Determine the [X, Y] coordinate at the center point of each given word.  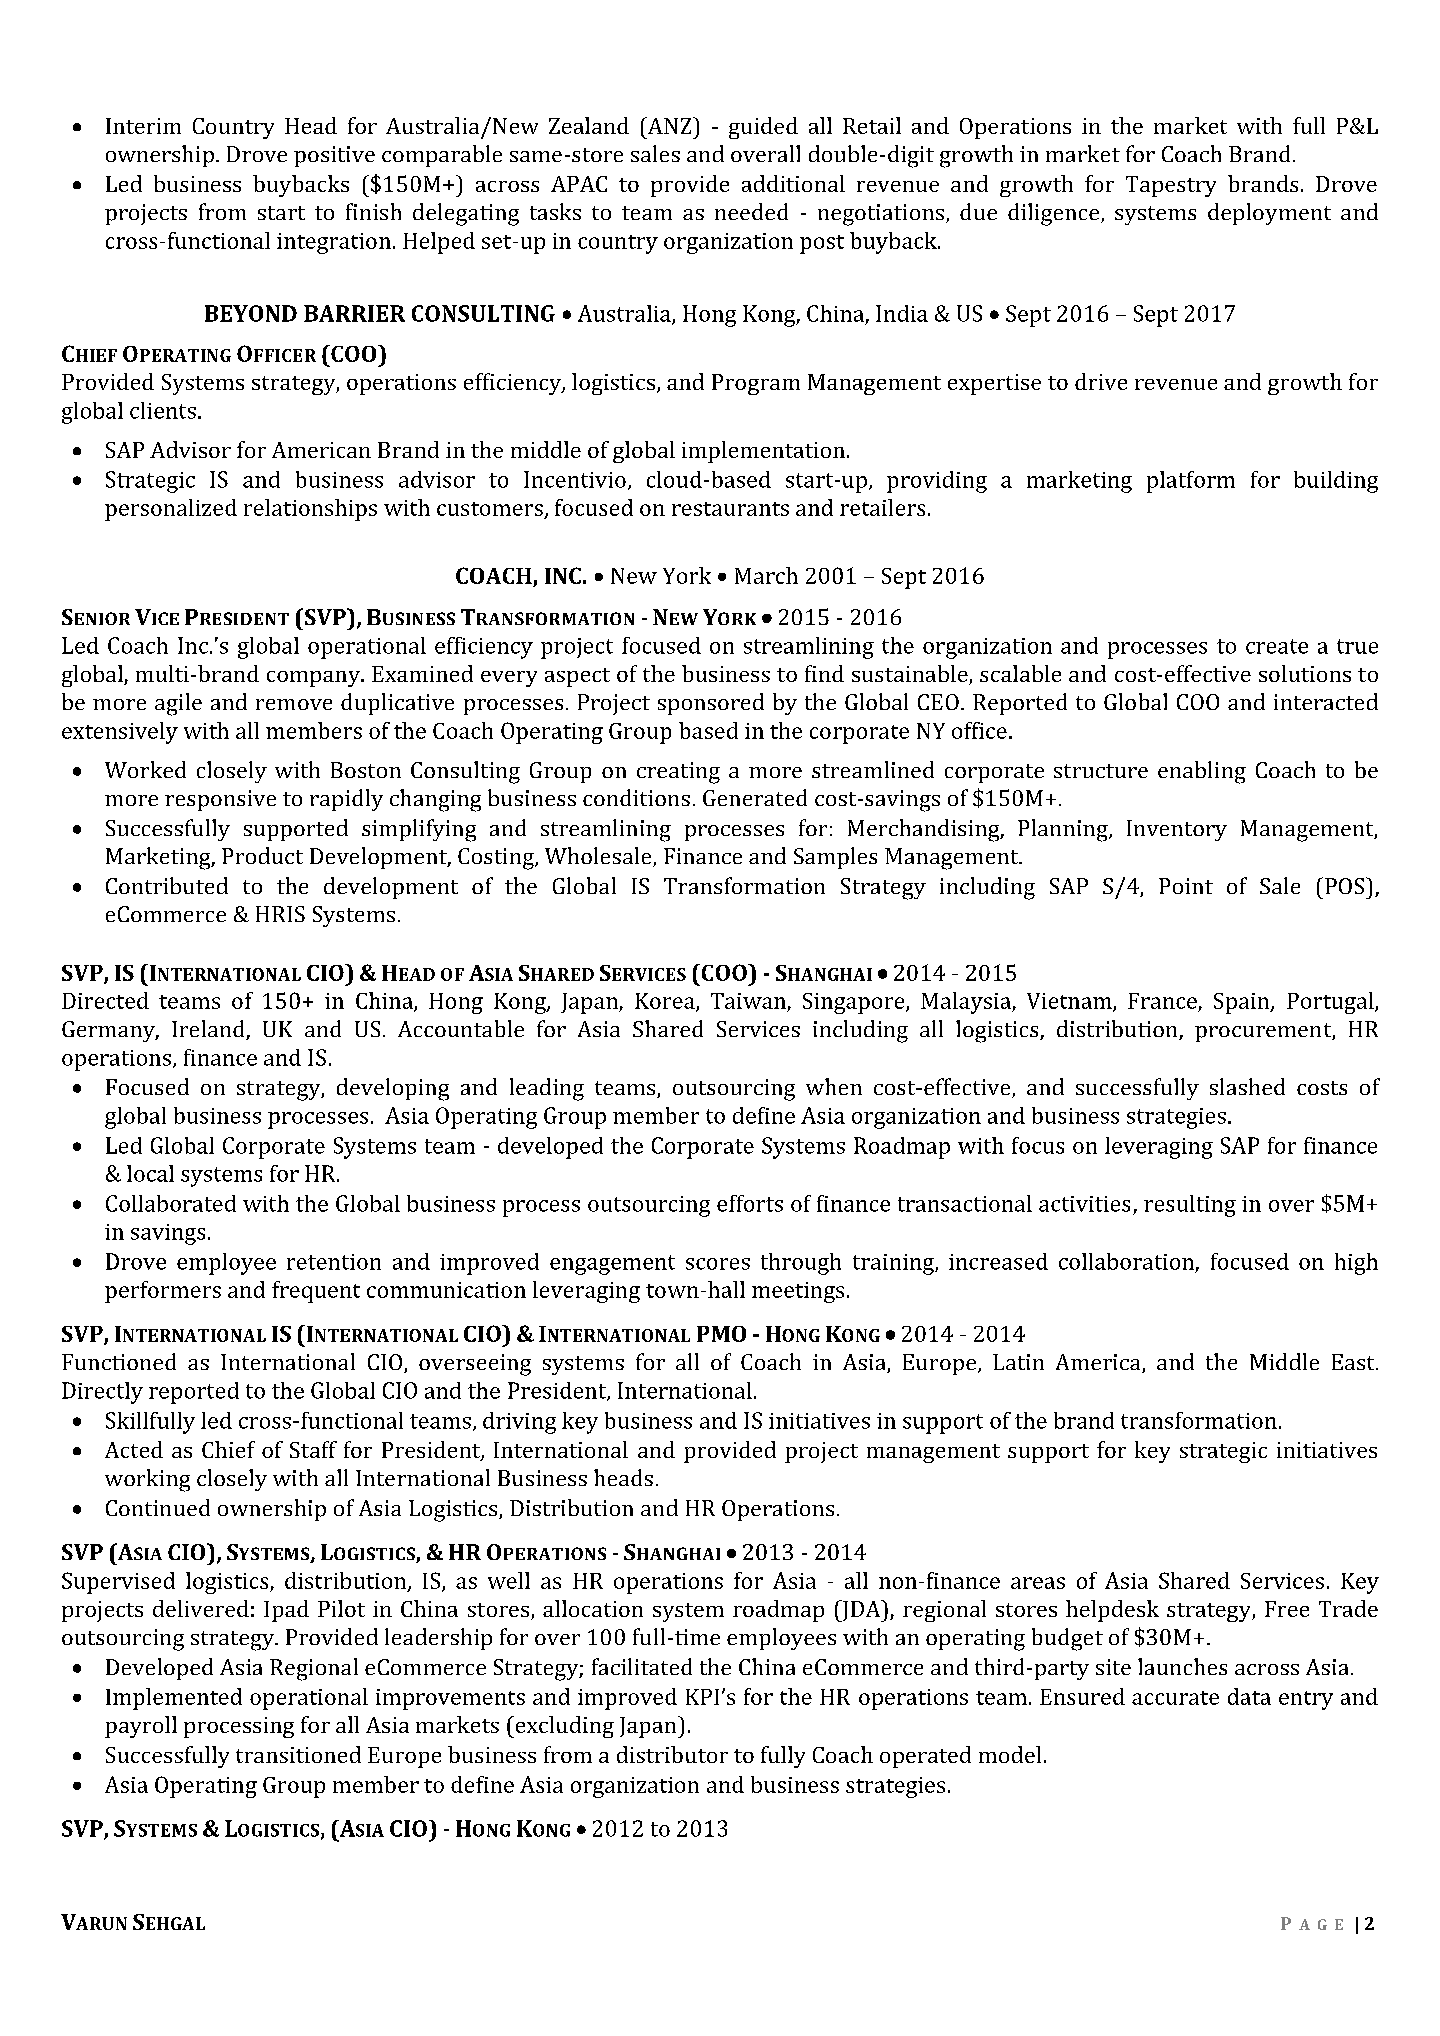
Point [1186, 886]
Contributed [167, 885]
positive [334, 156]
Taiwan [748, 1001]
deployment [1269, 214]
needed [751, 211]
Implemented [174, 1699]
